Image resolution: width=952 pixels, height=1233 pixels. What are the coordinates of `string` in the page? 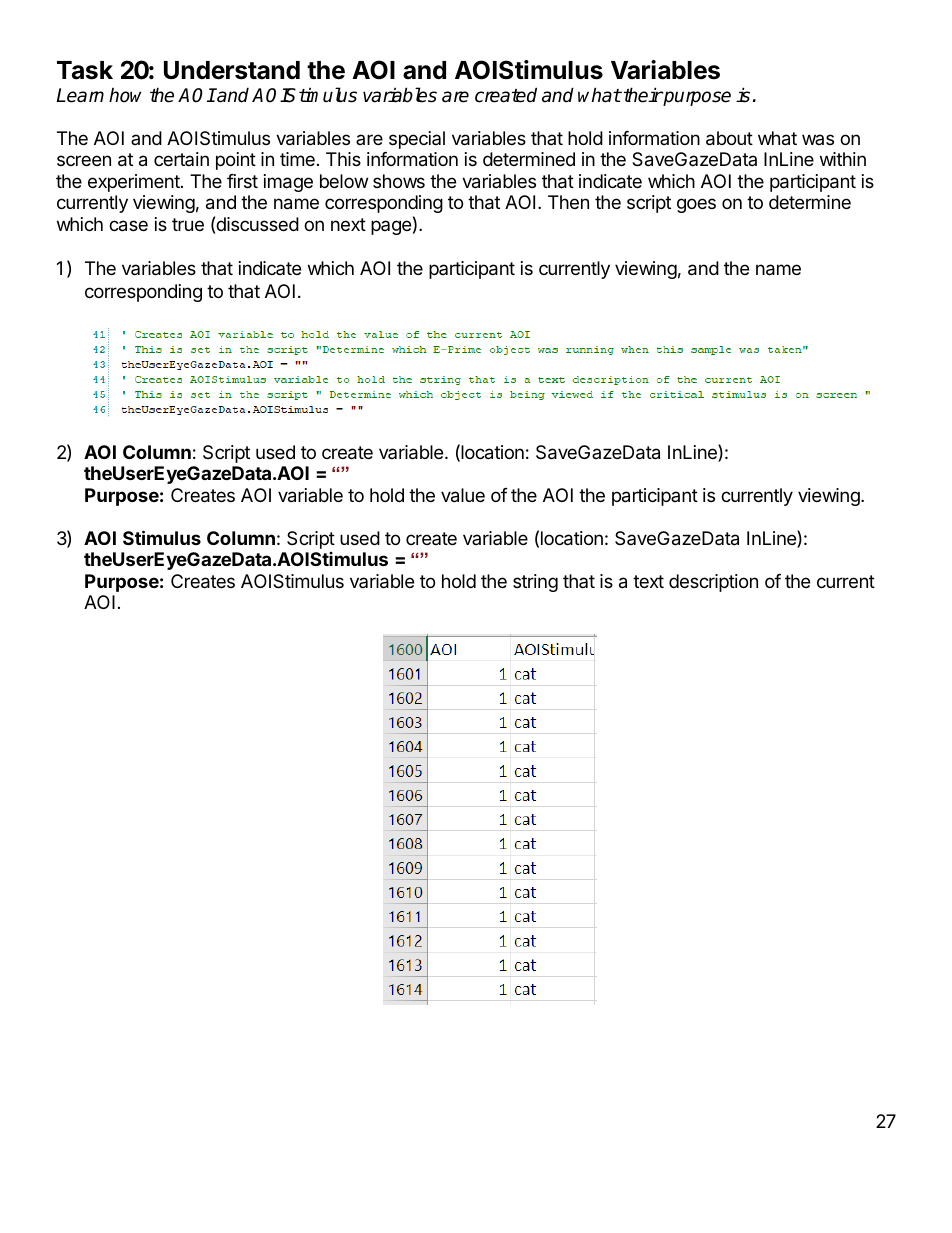 It's located at (535, 583).
